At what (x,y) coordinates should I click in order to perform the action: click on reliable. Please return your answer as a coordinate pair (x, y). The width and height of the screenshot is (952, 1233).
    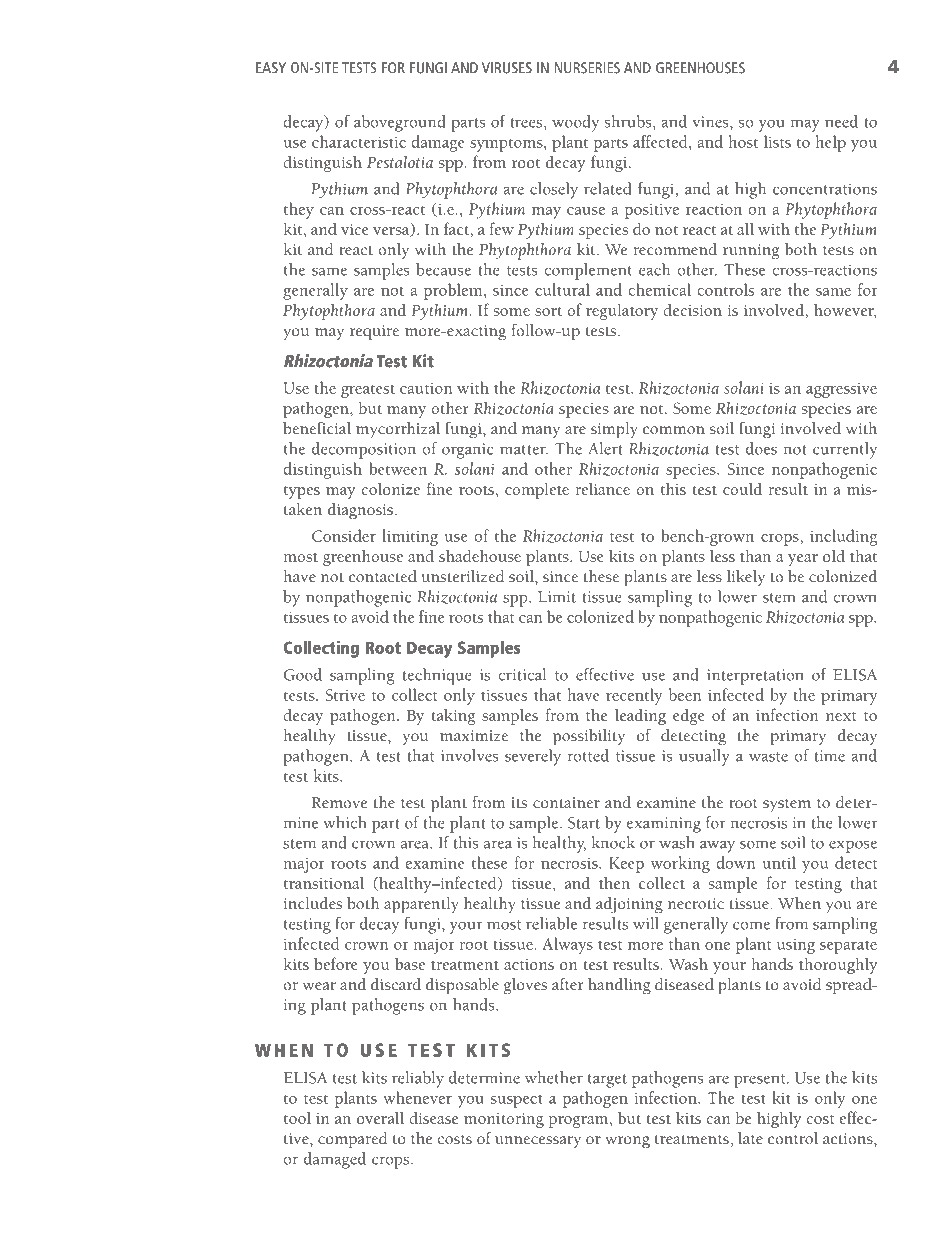
    Looking at the image, I should click on (551, 923).
